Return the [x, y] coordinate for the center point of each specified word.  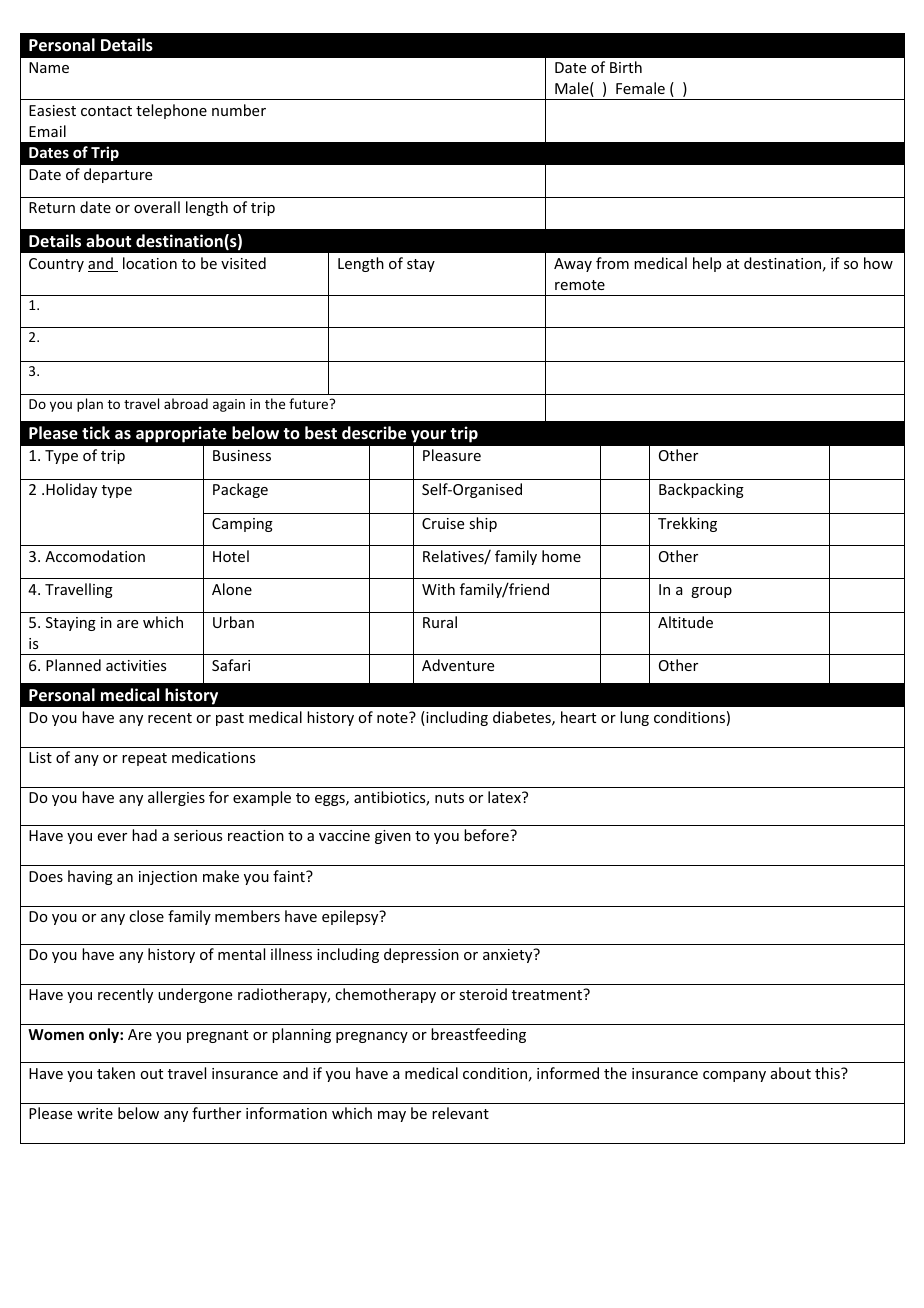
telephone [171, 111]
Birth [626, 67]
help [707, 264]
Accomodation [95, 556]
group [711, 592]
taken [116, 1073]
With [438, 589]
